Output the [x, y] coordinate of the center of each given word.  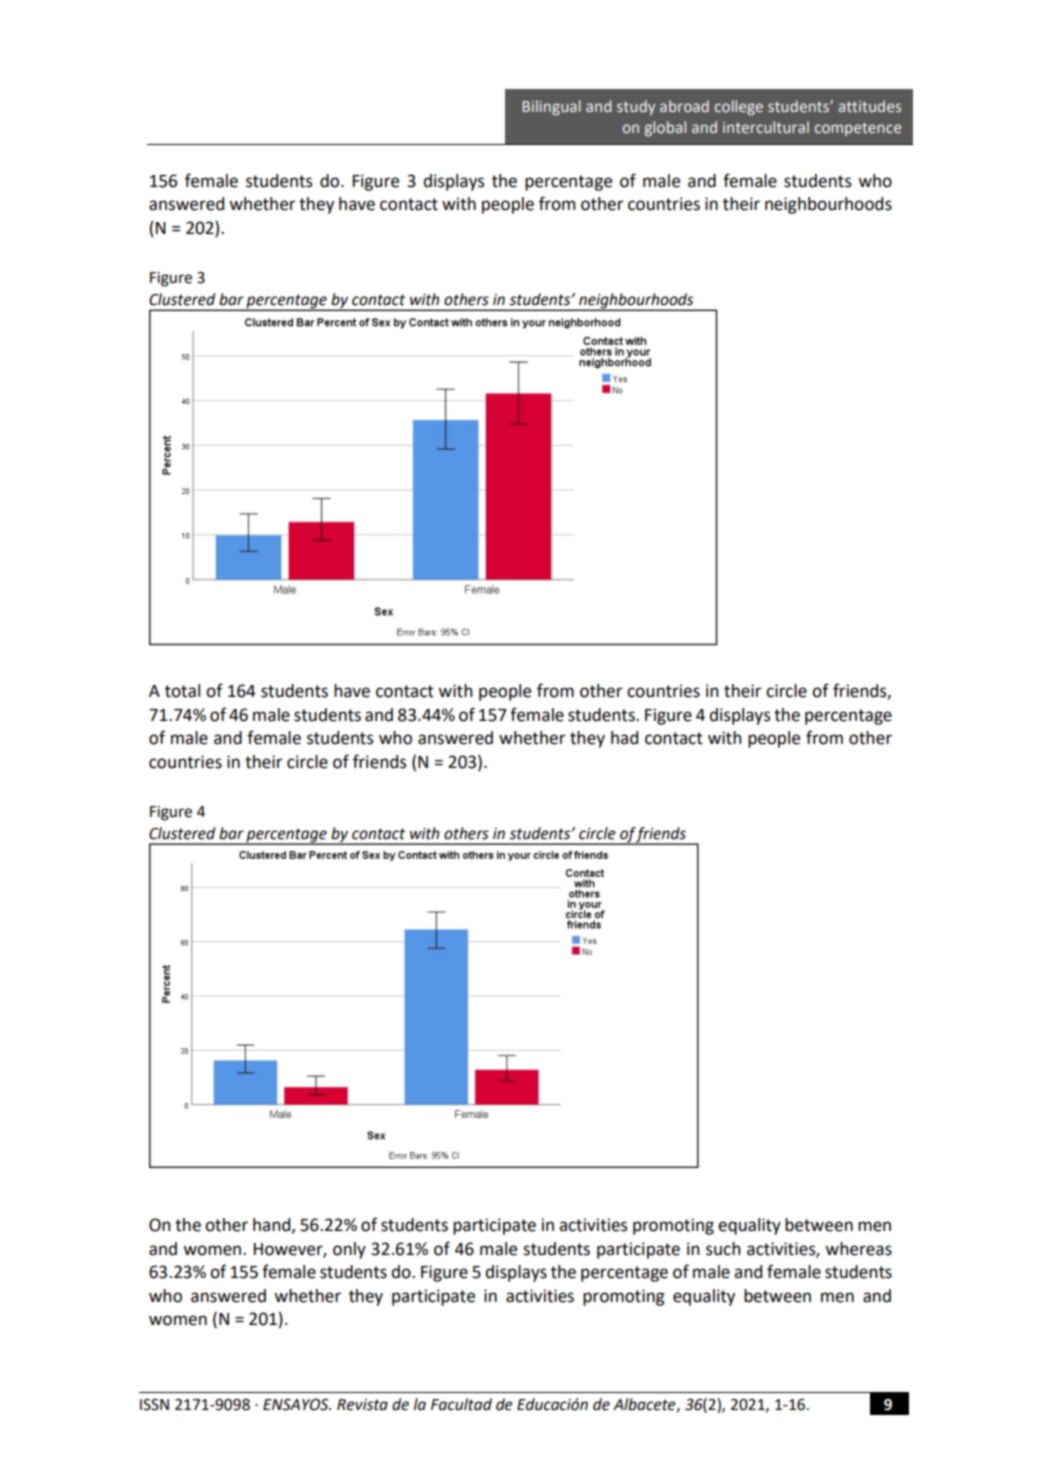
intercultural [766, 127]
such [723, 1249]
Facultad [461, 1404]
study [636, 107]
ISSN [154, 1405]
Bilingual [552, 107]
